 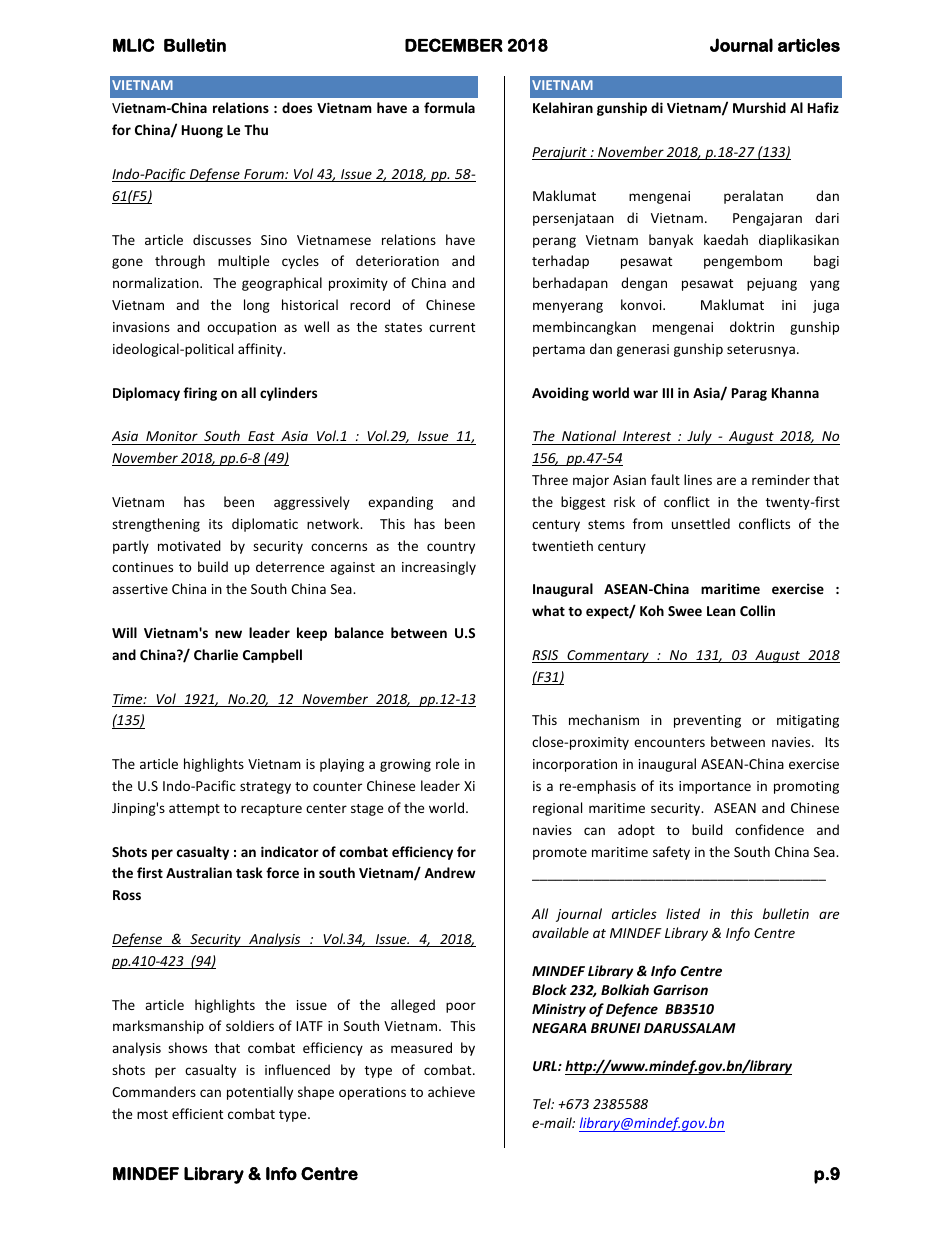 I want to click on Avoiding, so click(x=560, y=394).
